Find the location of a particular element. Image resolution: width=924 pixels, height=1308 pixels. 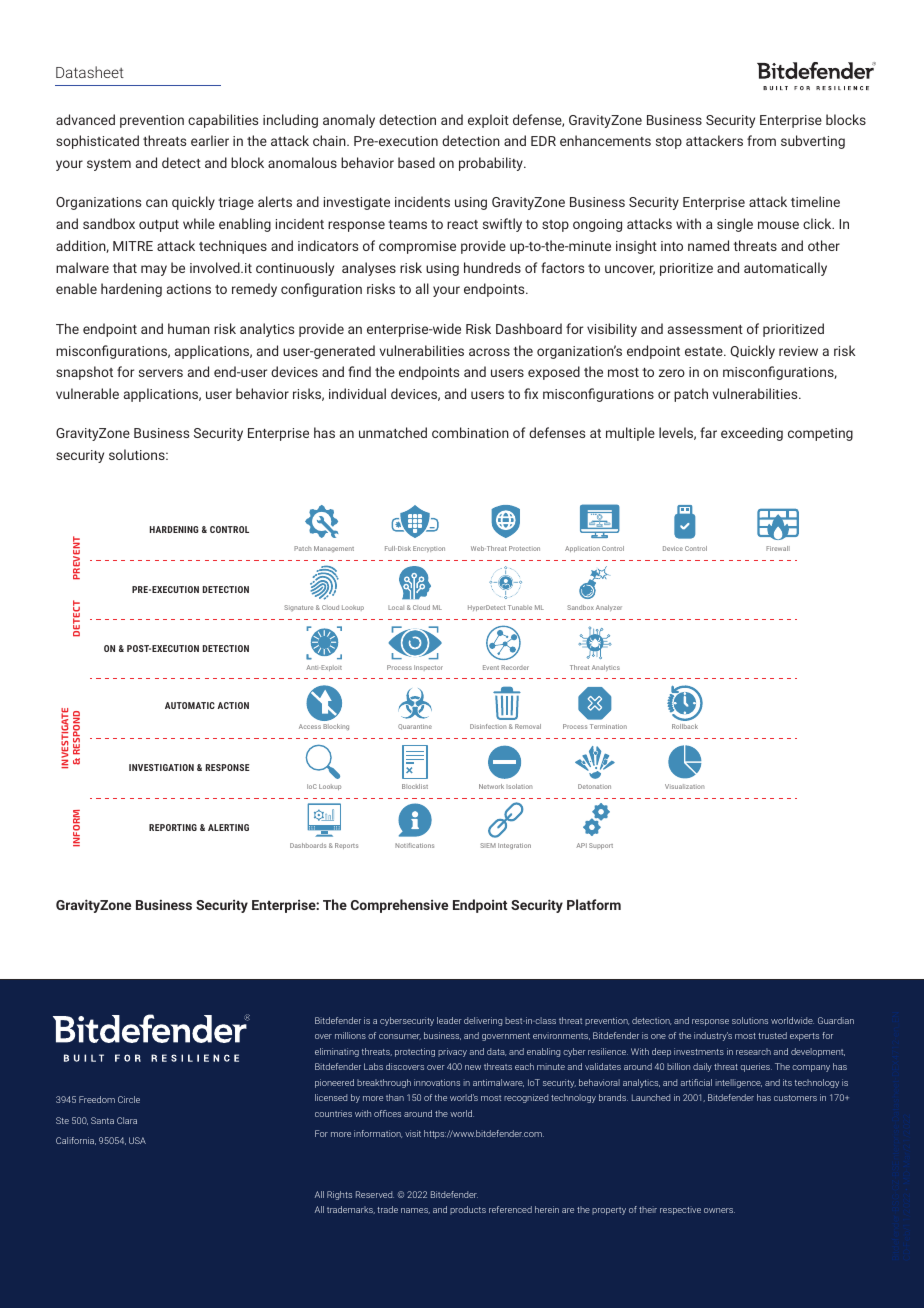

from is located at coordinates (761, 140).
